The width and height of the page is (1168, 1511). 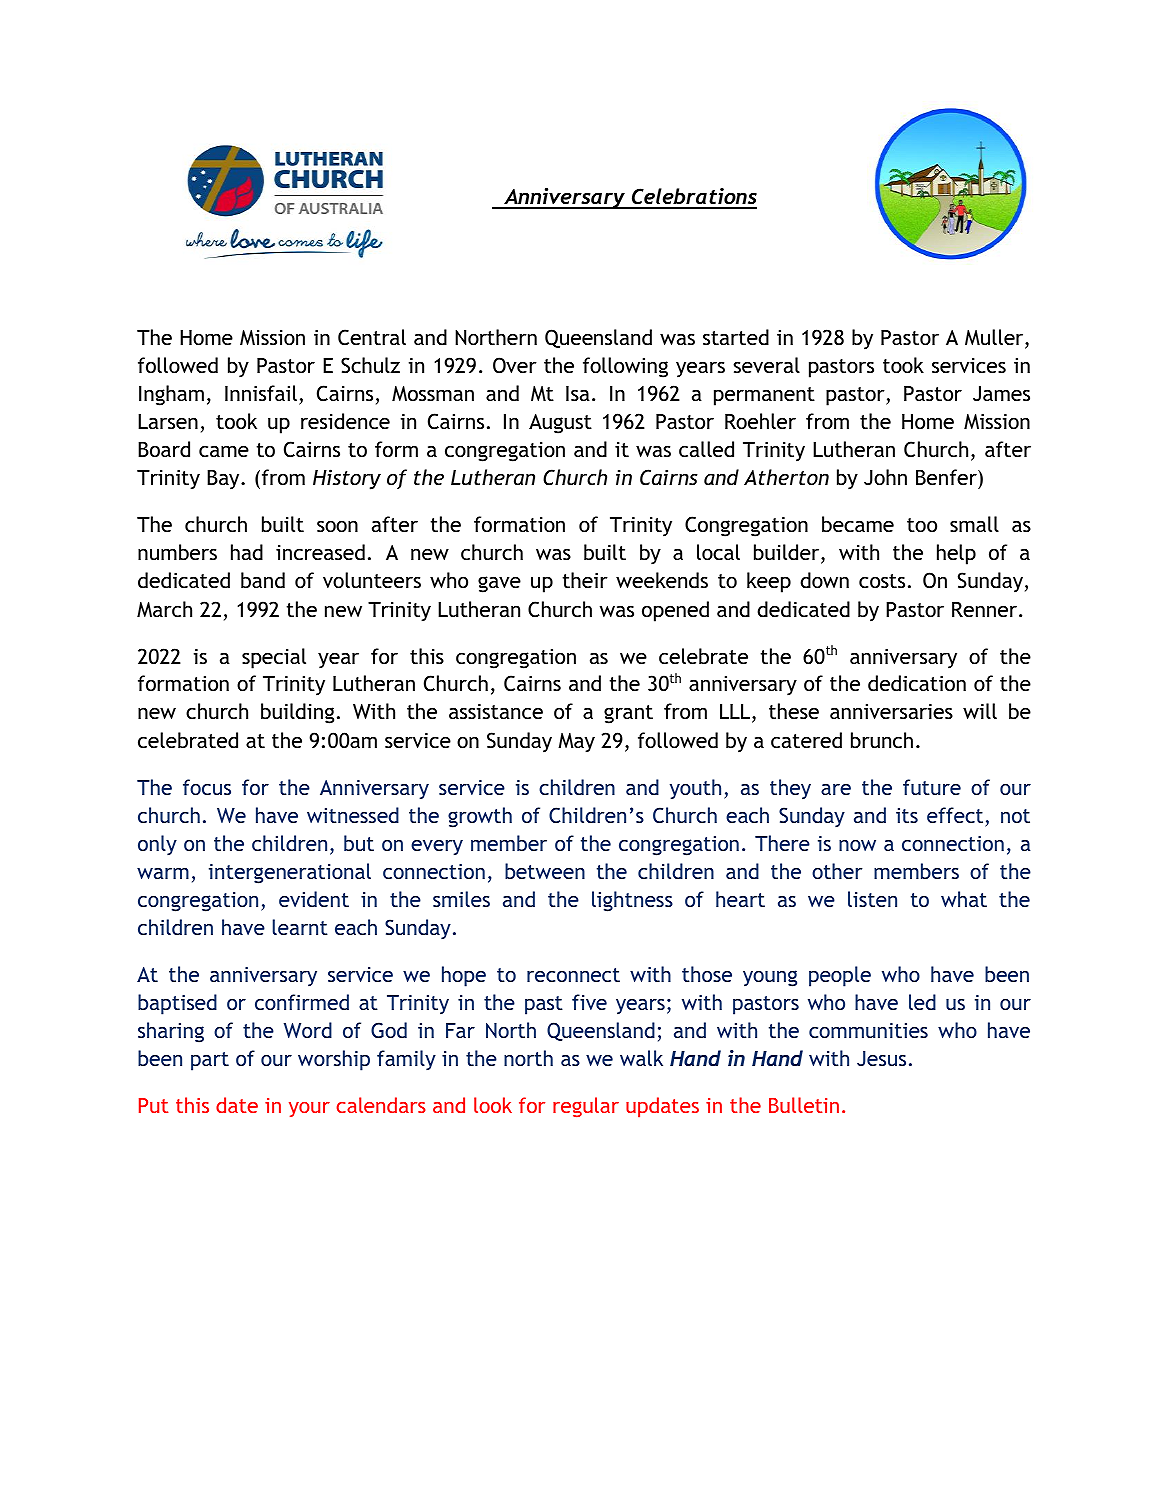 I want to click on Schulz, so click(x=370, y=365).
